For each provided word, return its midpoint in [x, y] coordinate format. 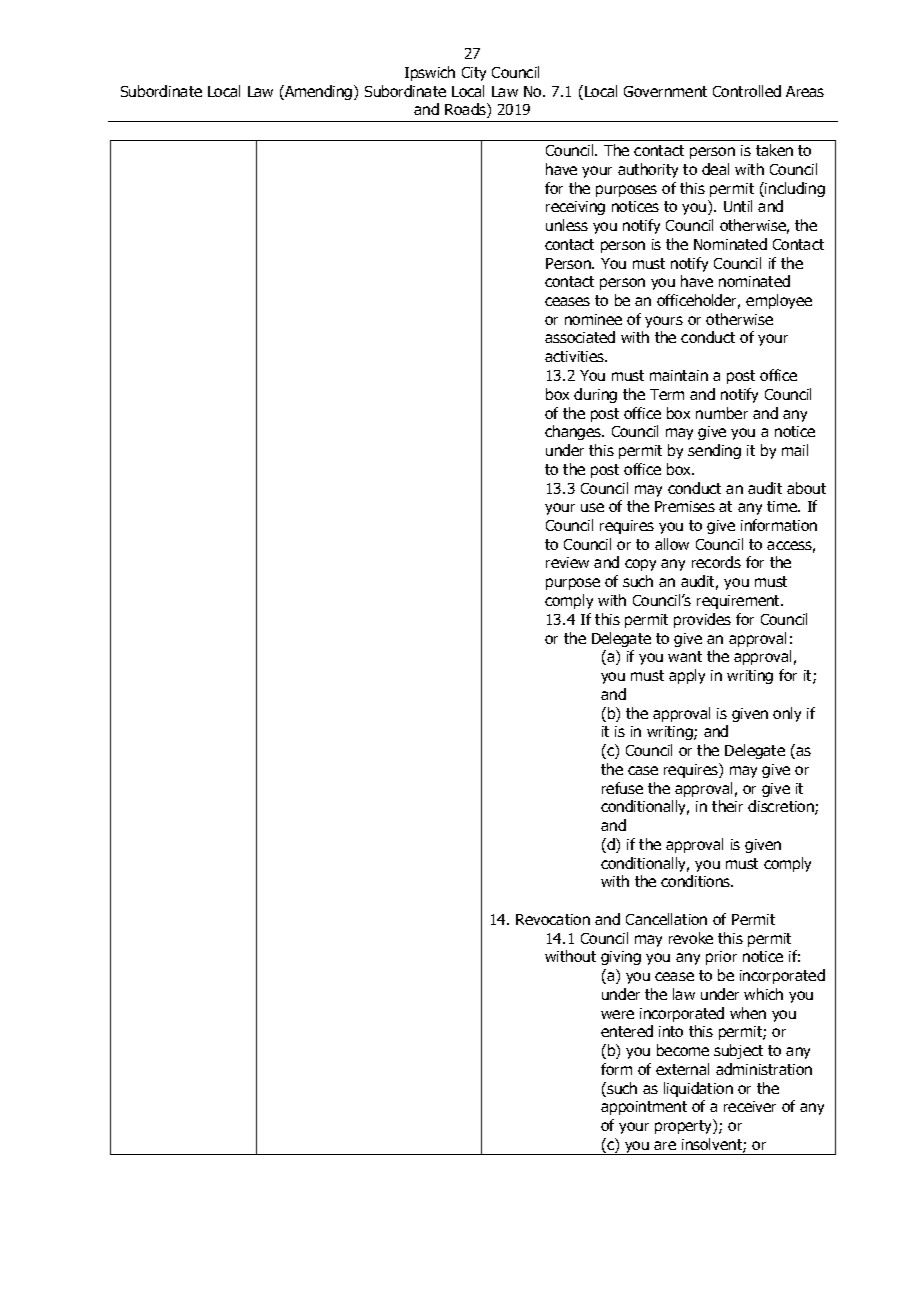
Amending [319, 92]
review [567, 562]
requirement [740, 602]
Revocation [553, 919]
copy [640, 565]
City [474, 74]
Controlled [747, 91]
